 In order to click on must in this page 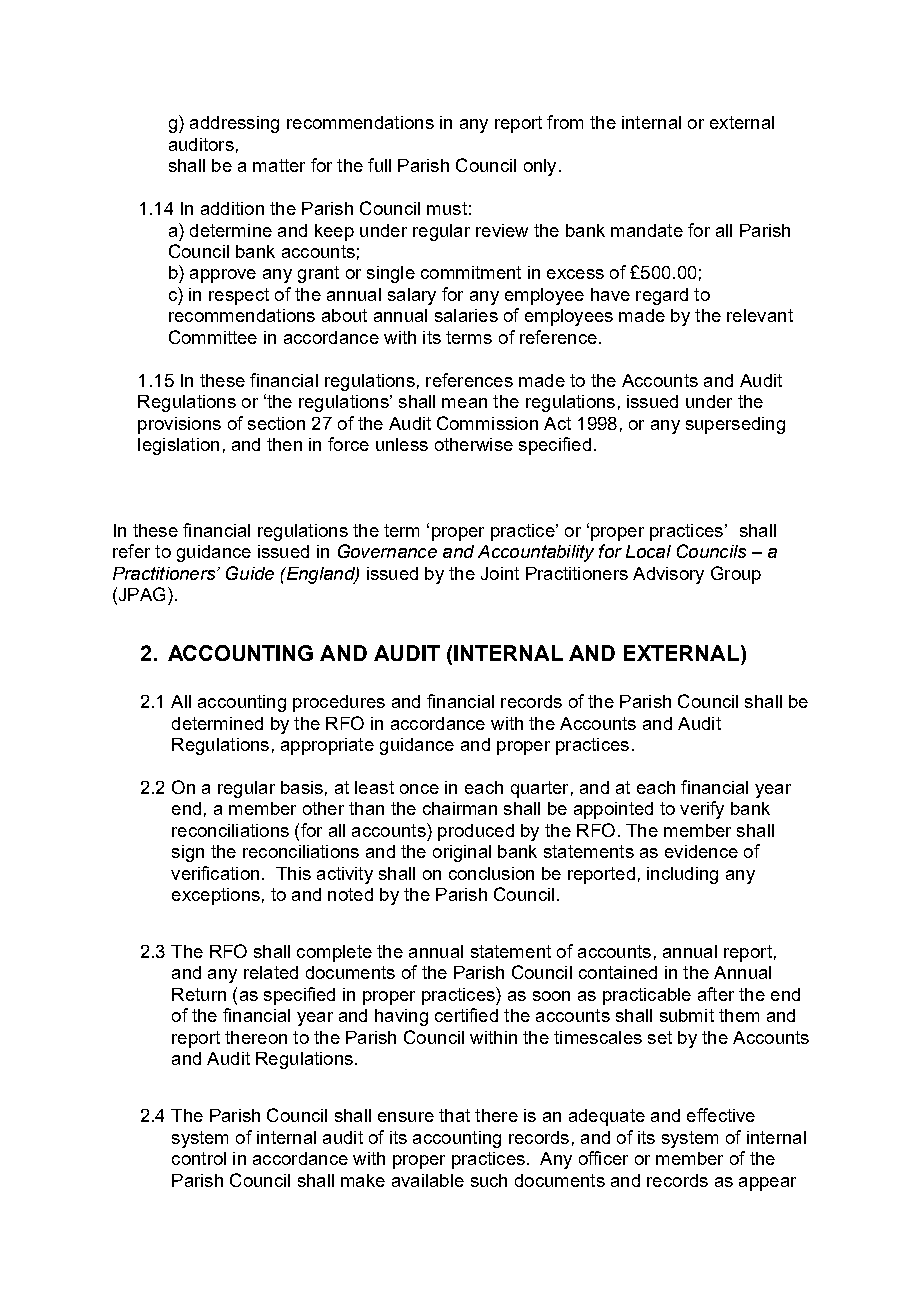, I will do `click(447, 208)`.
